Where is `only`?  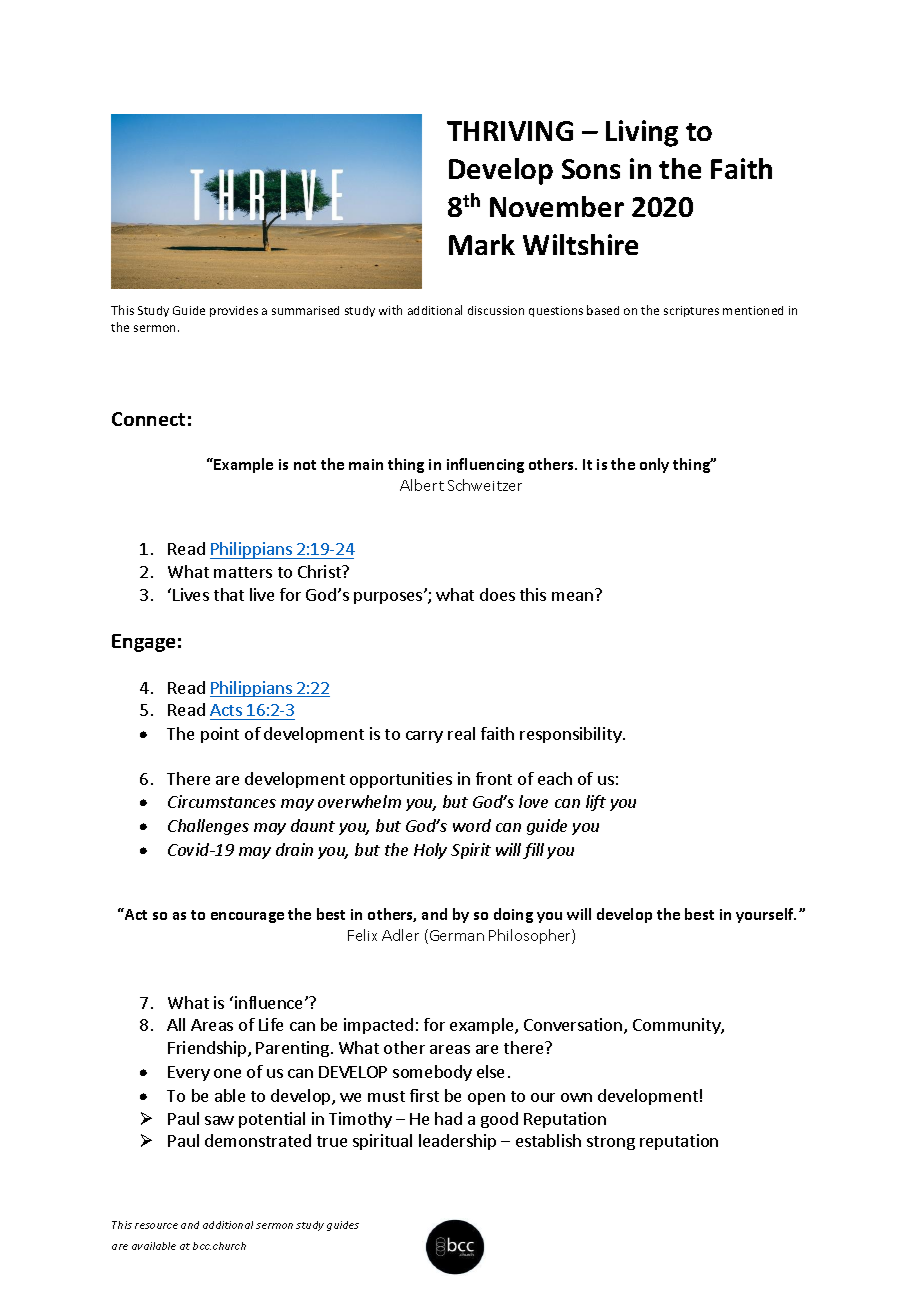
only is located at coordinates (654, 465).
